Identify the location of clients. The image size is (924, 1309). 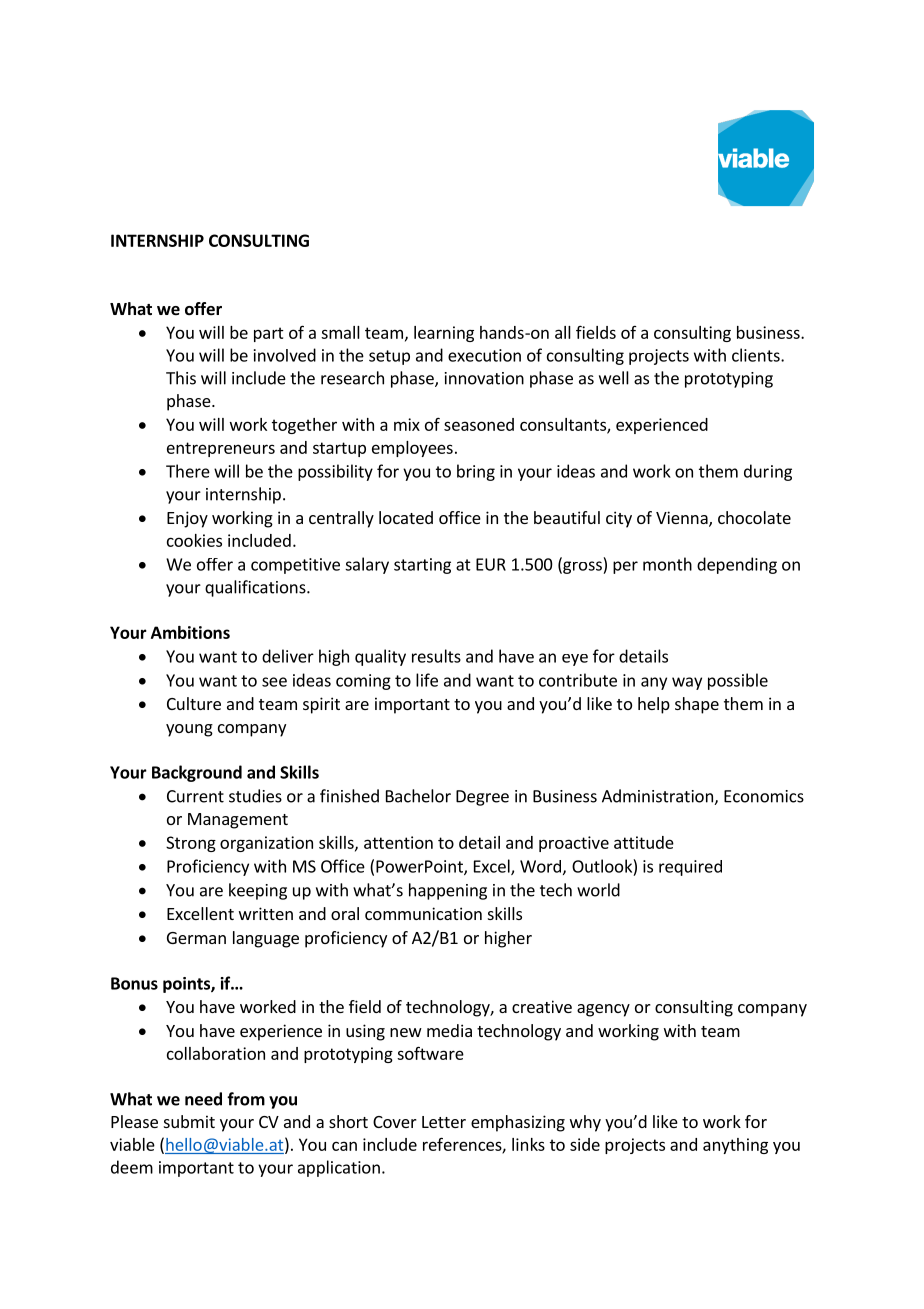
(757, 355).
